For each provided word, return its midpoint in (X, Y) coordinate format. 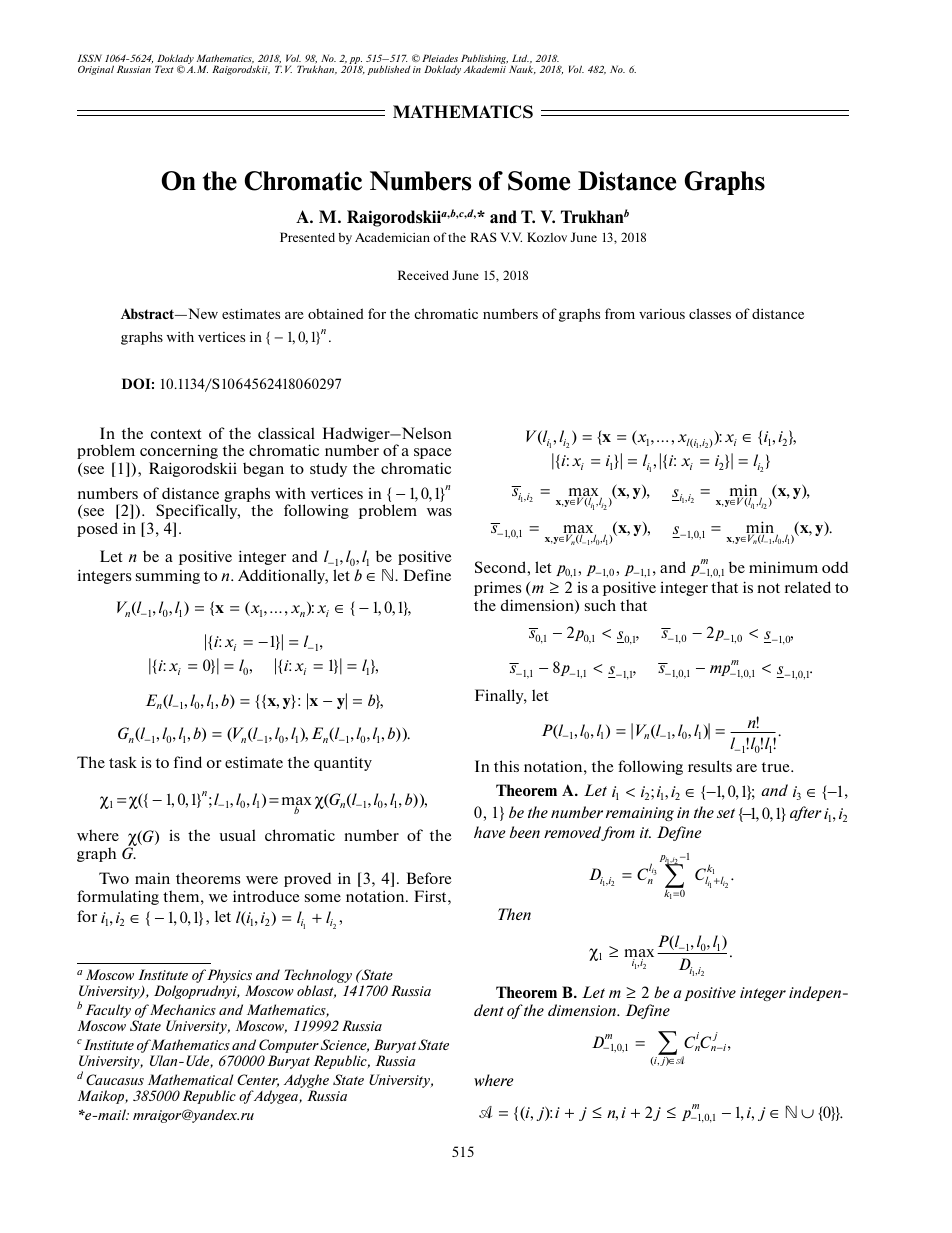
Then (514, 914)
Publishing (484, 60)
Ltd (520, 58)
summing (168, 577)
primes (497, 588)
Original (96, 70)
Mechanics (181, 1009)
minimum (783, 567)
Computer (289, 1047)
